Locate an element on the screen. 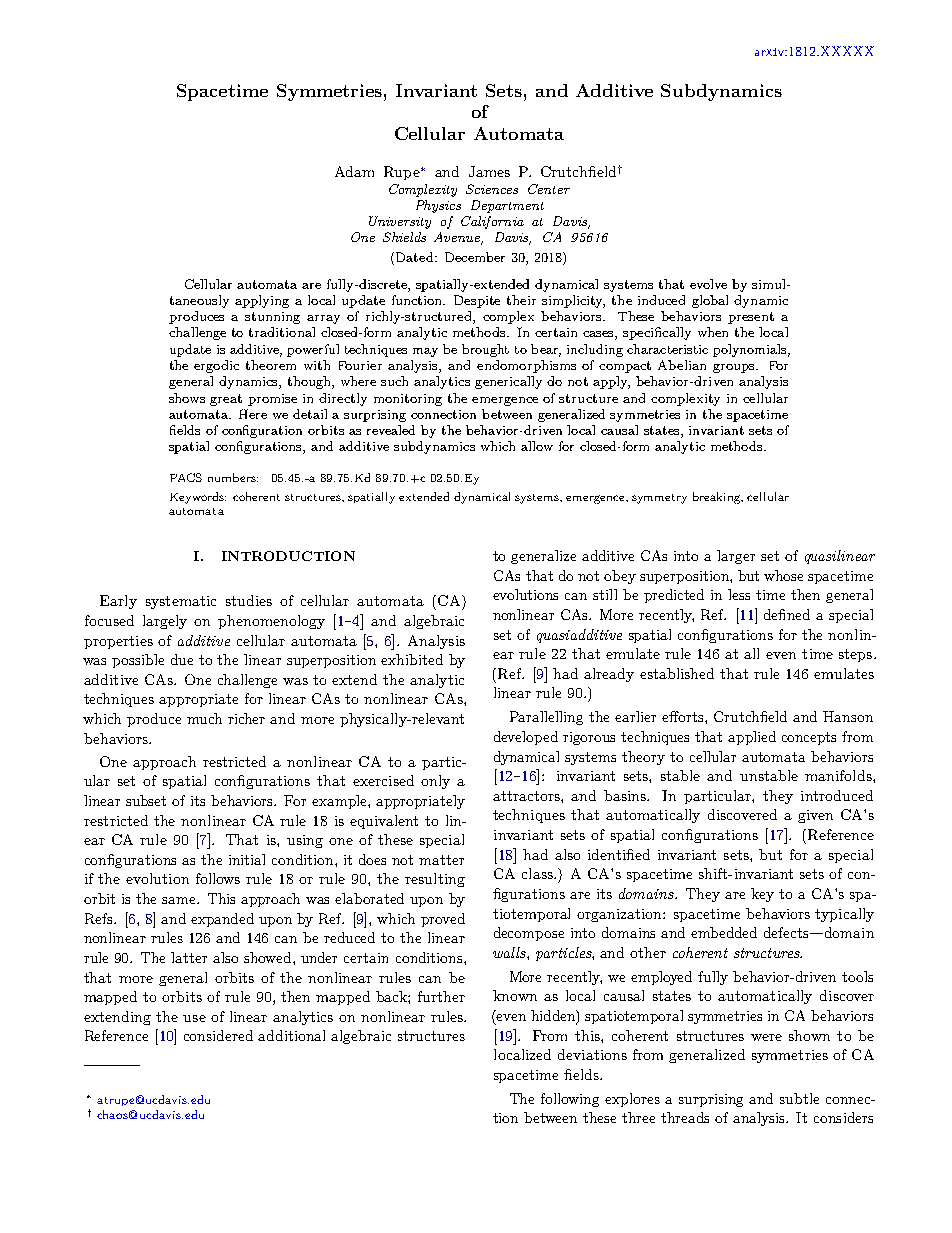  Sciences is located at coordinates (492, 189).
